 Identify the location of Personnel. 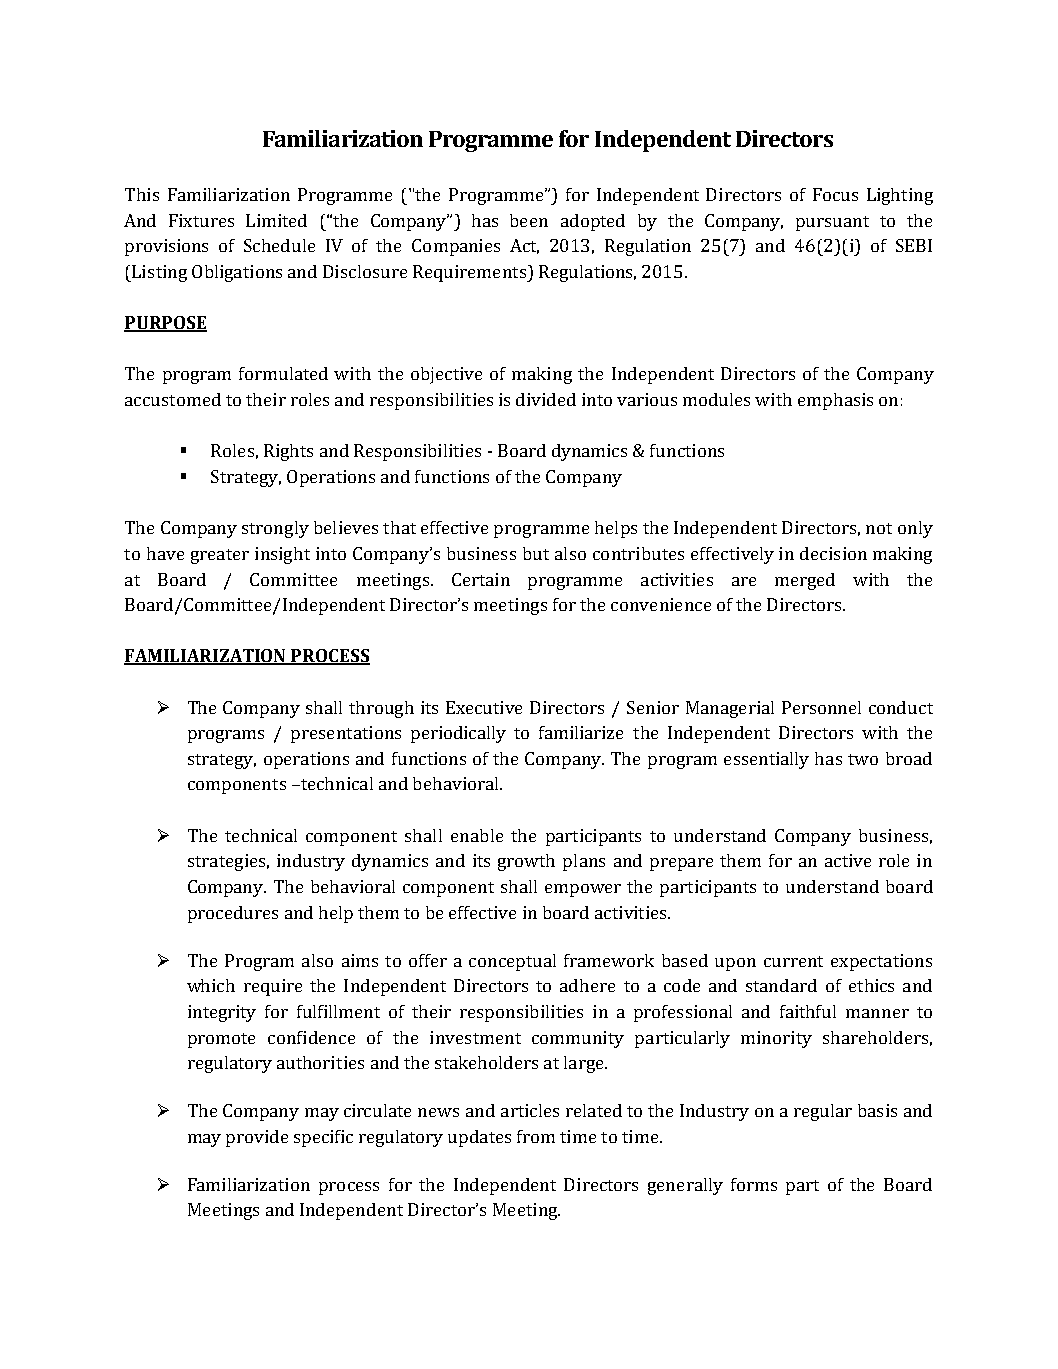
(821, 707).
